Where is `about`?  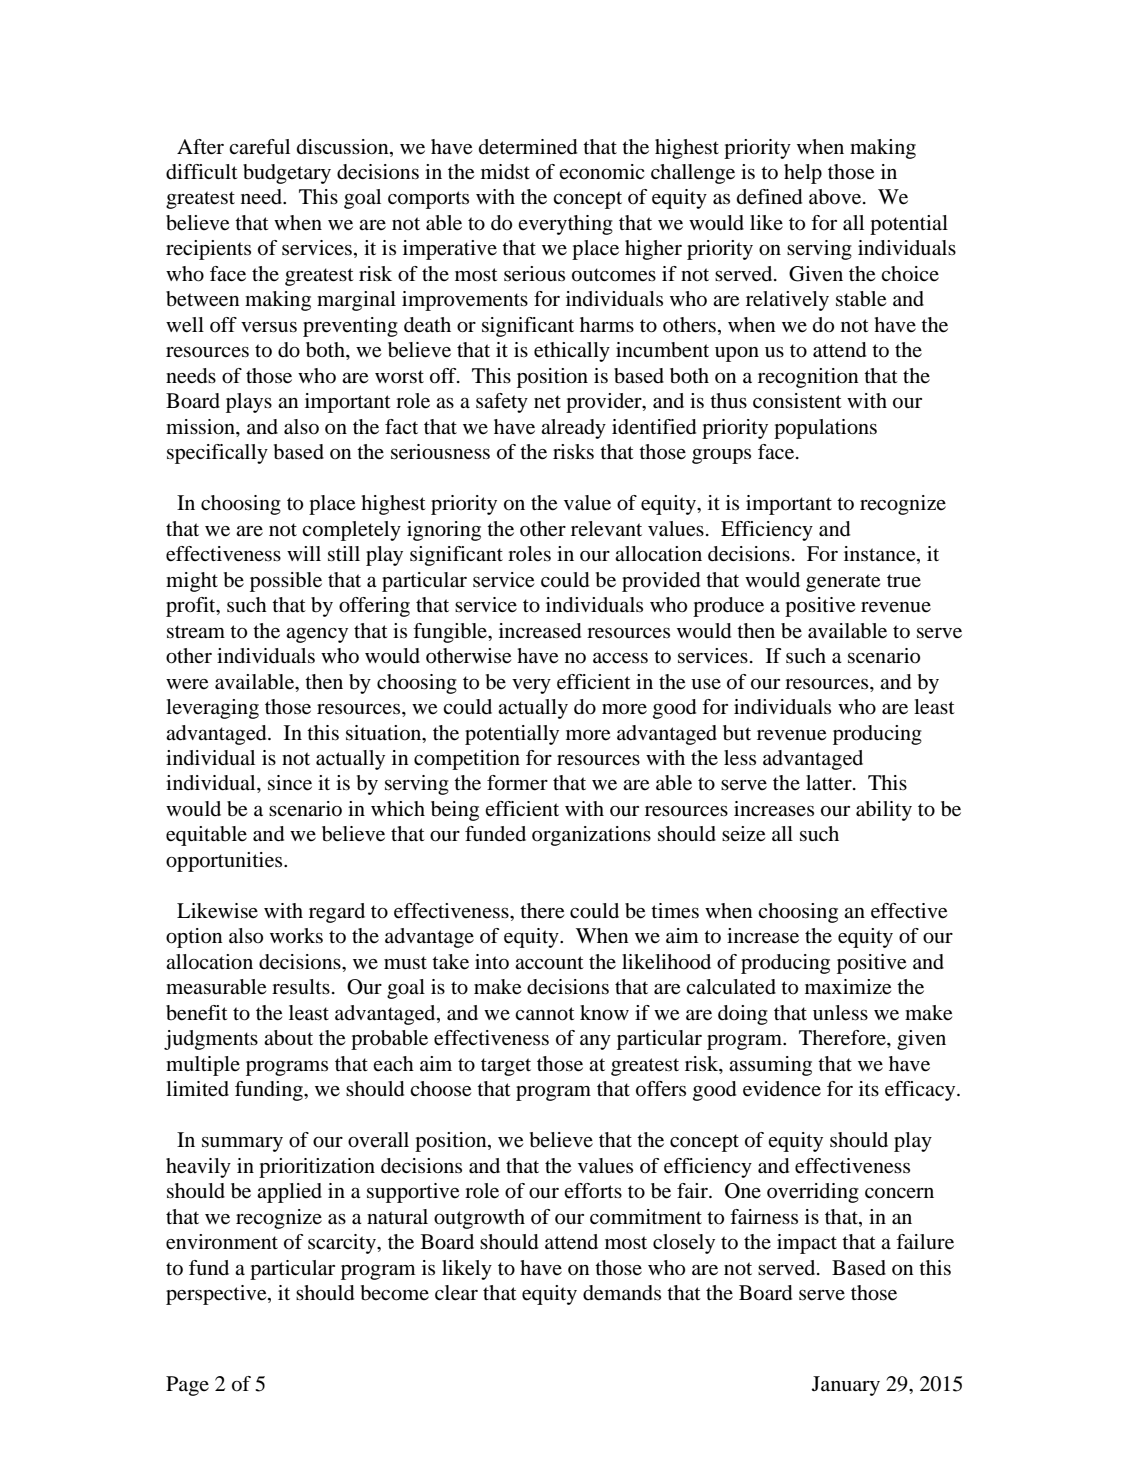 about is located at coordinates (288, 1038).
